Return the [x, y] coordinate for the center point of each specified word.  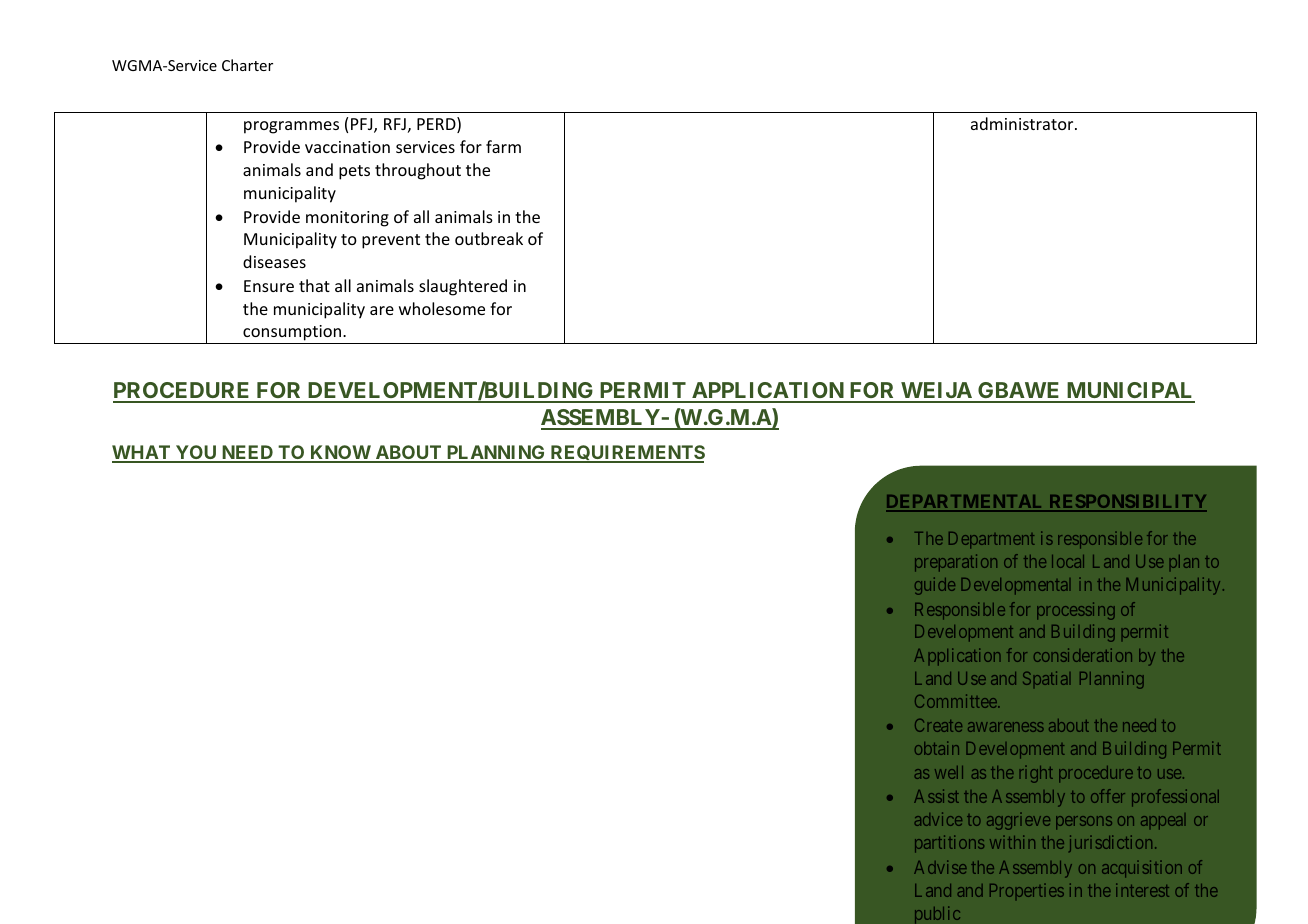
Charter [247, 65]
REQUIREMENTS [626, 454]
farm [503, 146]
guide [935, 586]
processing [1076, 611]
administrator [1023, 123]
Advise [940, 867]
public [937, 914]
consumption [292, 334]
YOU [196, 453]
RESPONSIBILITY [1127, 503]
